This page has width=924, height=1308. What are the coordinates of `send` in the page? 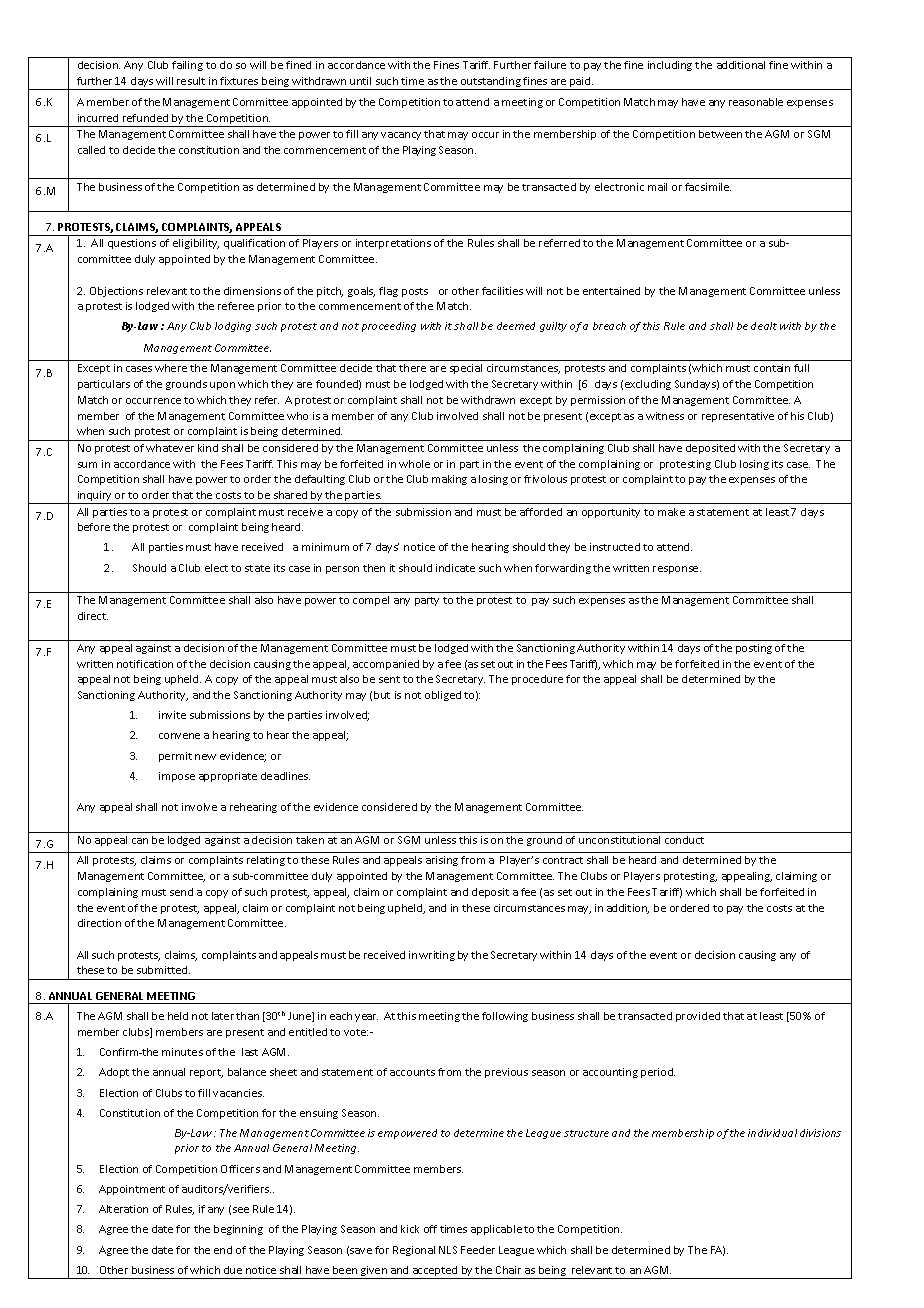 It's located at (181, 892).
